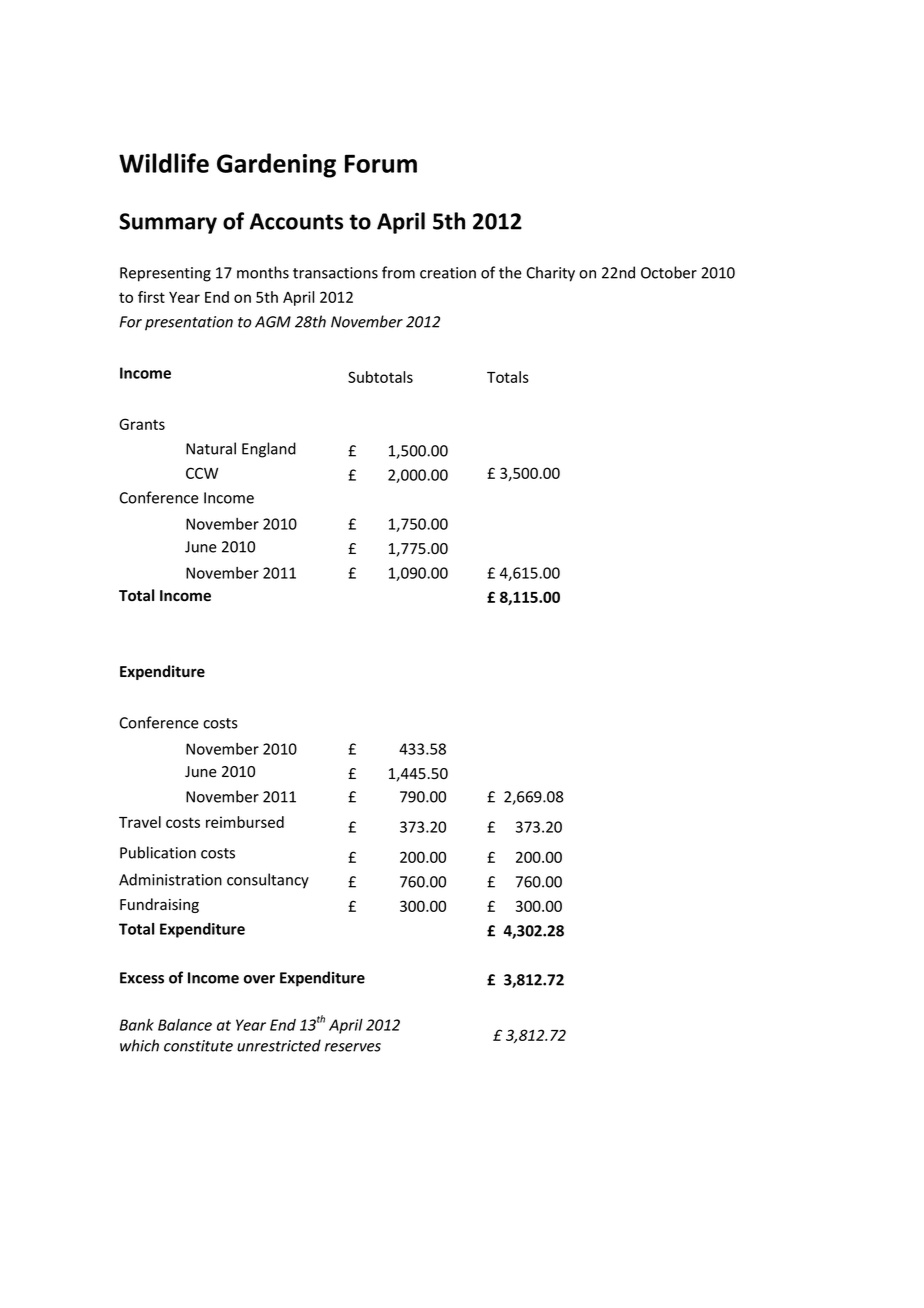 The image size is (924, 1308). What do you see at coordinates (551, 274) in the document?
I see `Charity` at bounding box center [551, 274].
